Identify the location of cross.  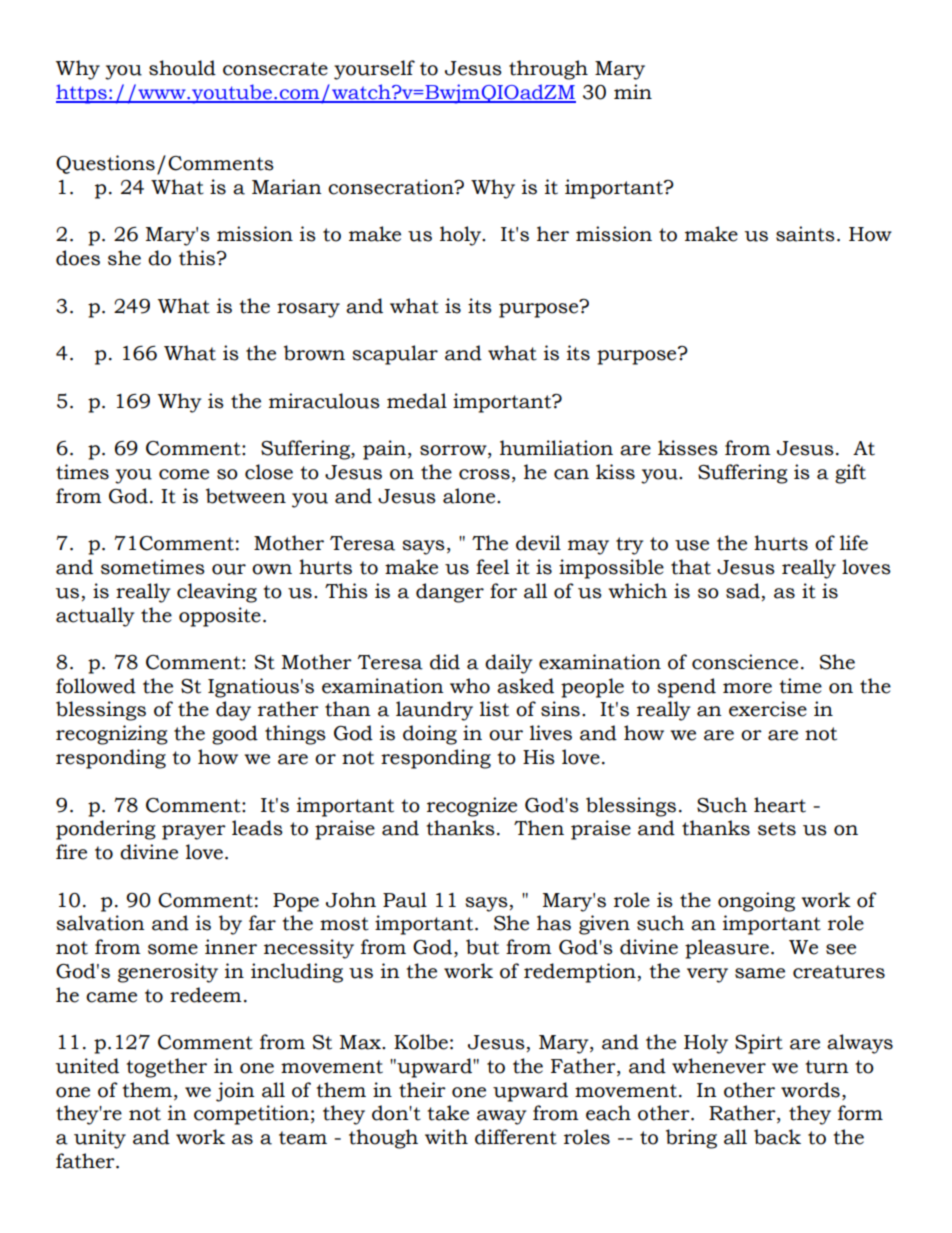
(484, 474).
